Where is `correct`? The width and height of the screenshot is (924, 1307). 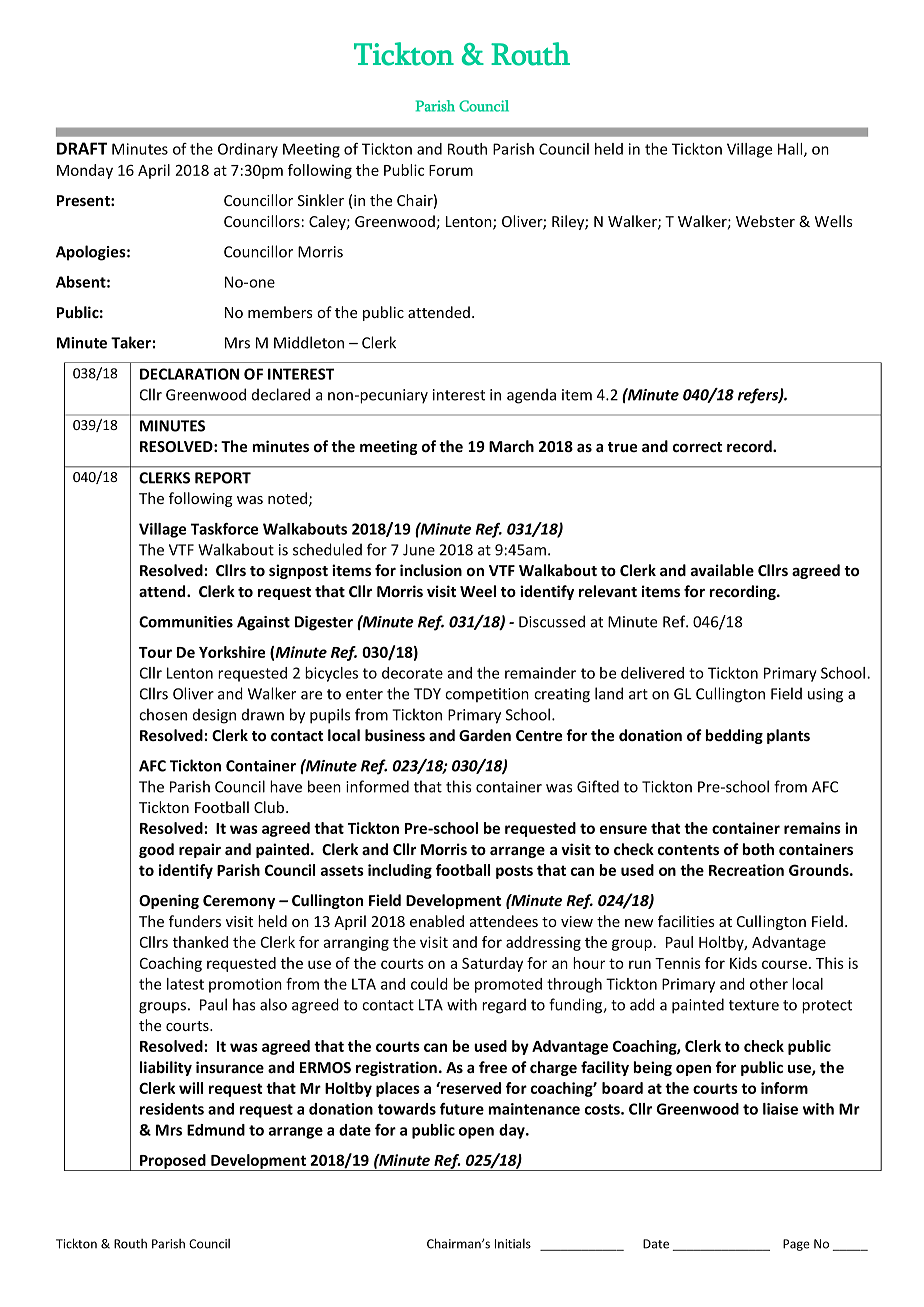
correct is located at coordinates (697, 447).
